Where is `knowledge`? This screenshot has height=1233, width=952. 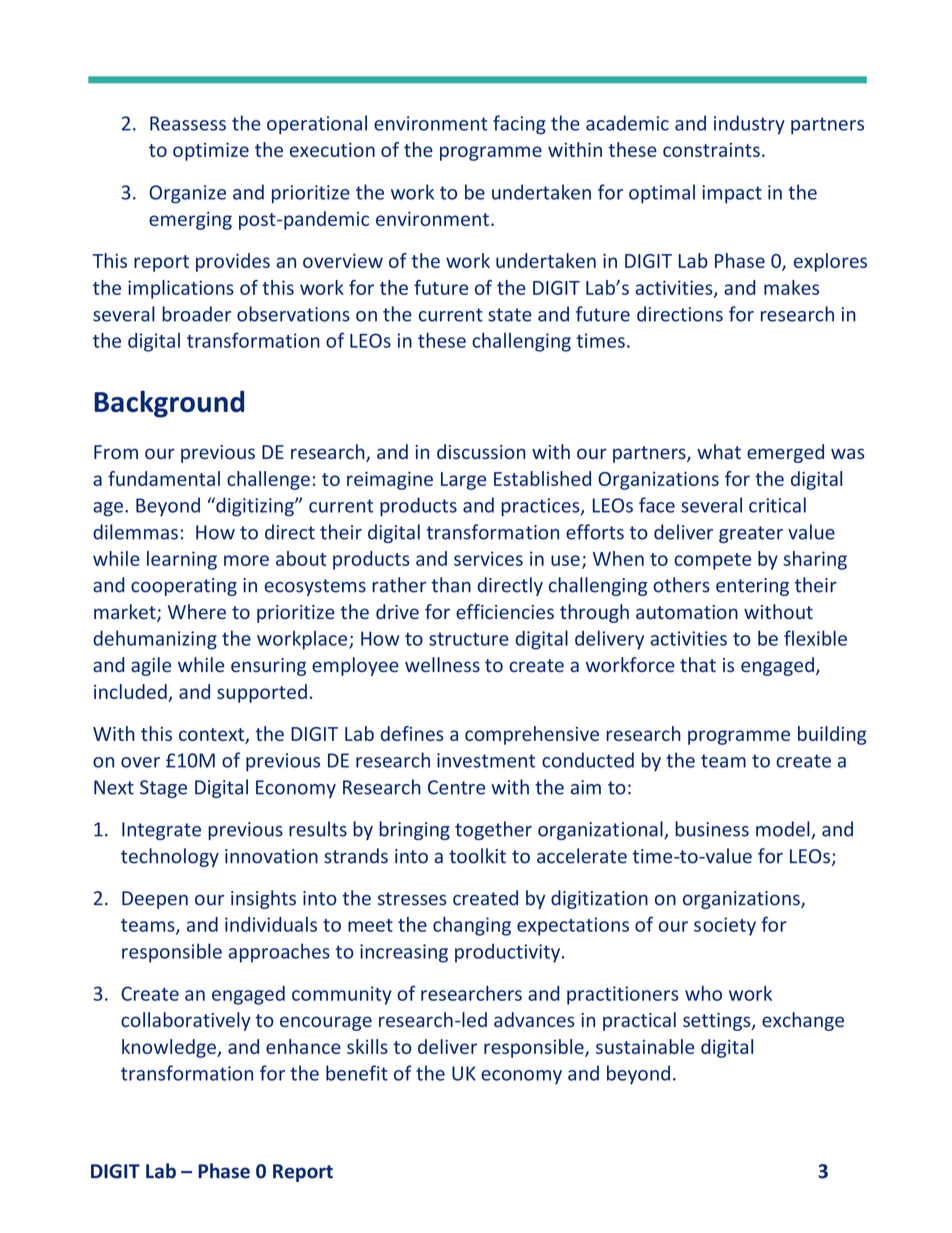
knowledge is located at coordinates (170, 1048).
